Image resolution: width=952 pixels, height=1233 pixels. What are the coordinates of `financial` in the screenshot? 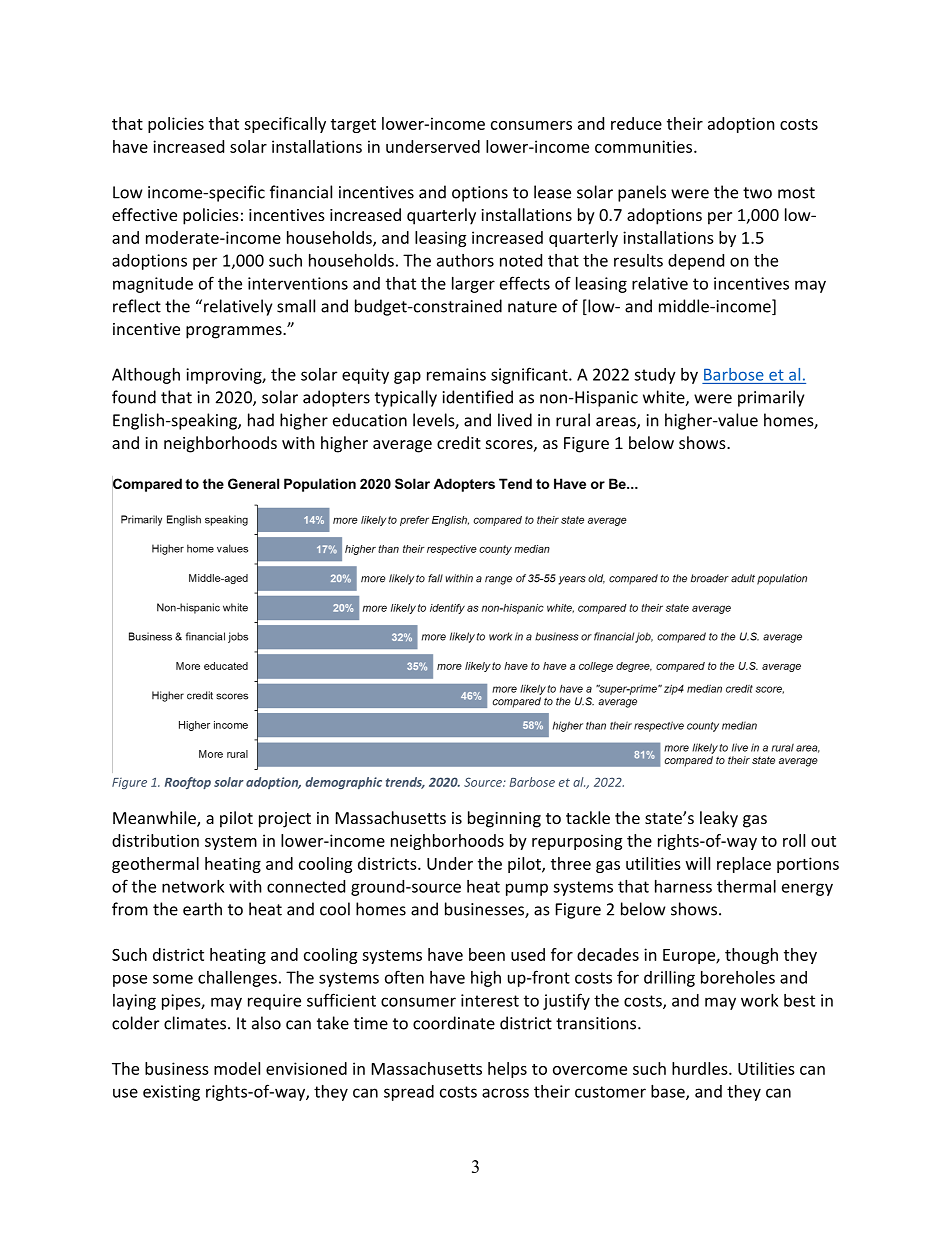 It's located at (301, 192).
